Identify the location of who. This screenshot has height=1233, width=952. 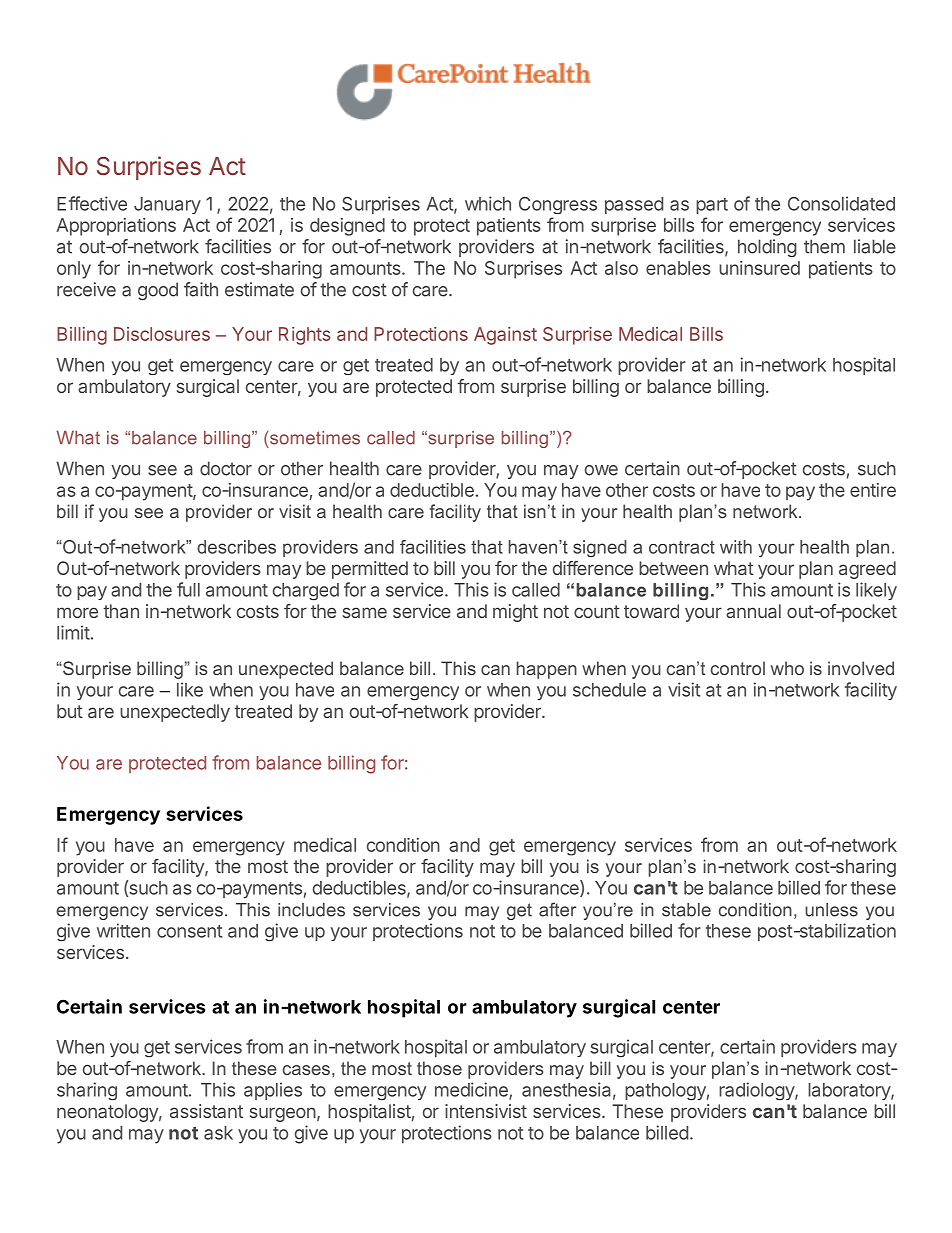
(787, 668).
